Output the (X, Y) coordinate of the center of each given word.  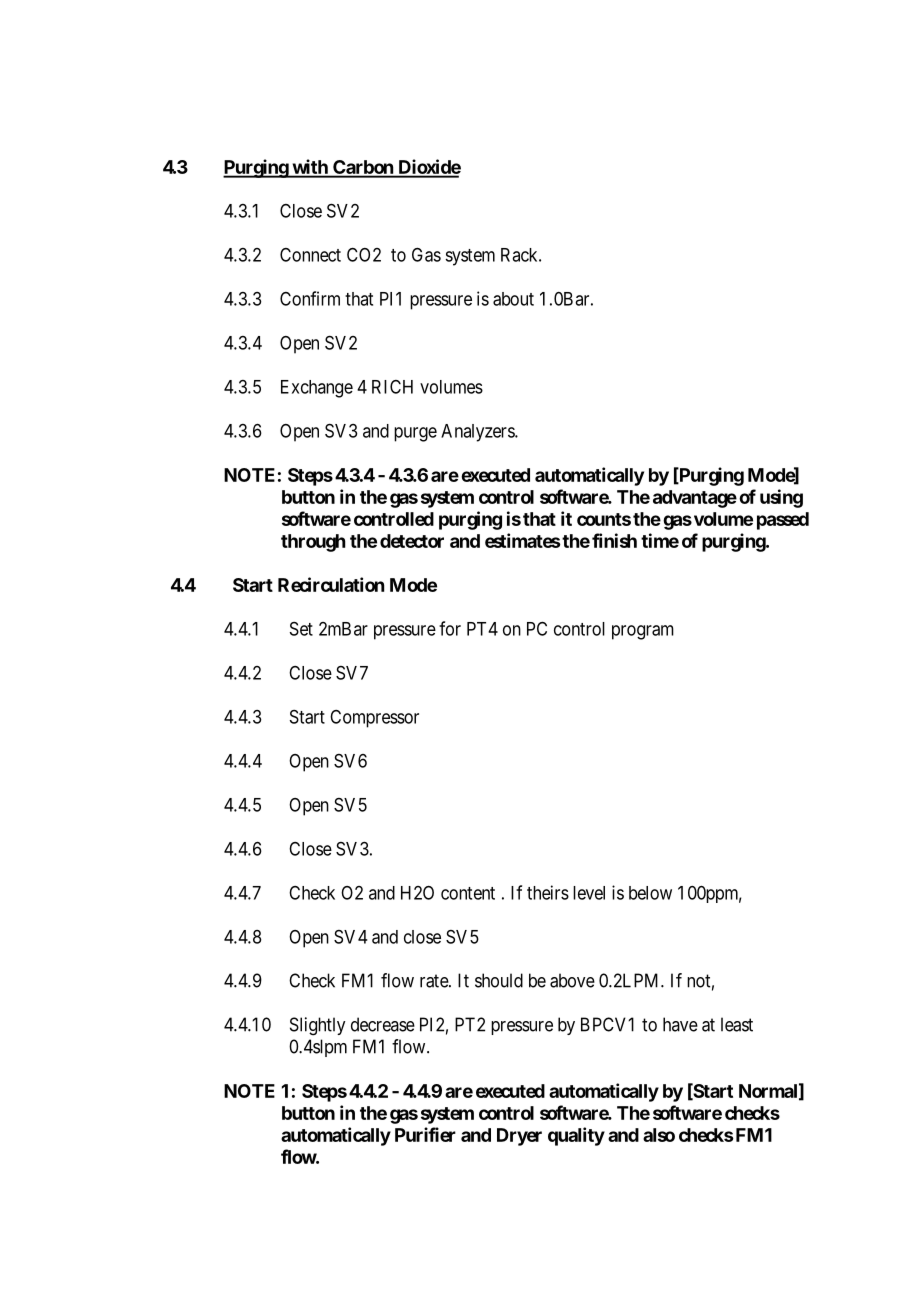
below (650, 893)
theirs (548, 892)
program (643, 632)
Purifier (425, 1134)
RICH (392, 387)
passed (783, 521)
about (513, 299)
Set (301, 629)
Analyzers (478, 433)
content (468, 893)
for (450, 628)
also (659, 1135)
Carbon (363, 168)
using (781, 498)
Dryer (519, 1137)
